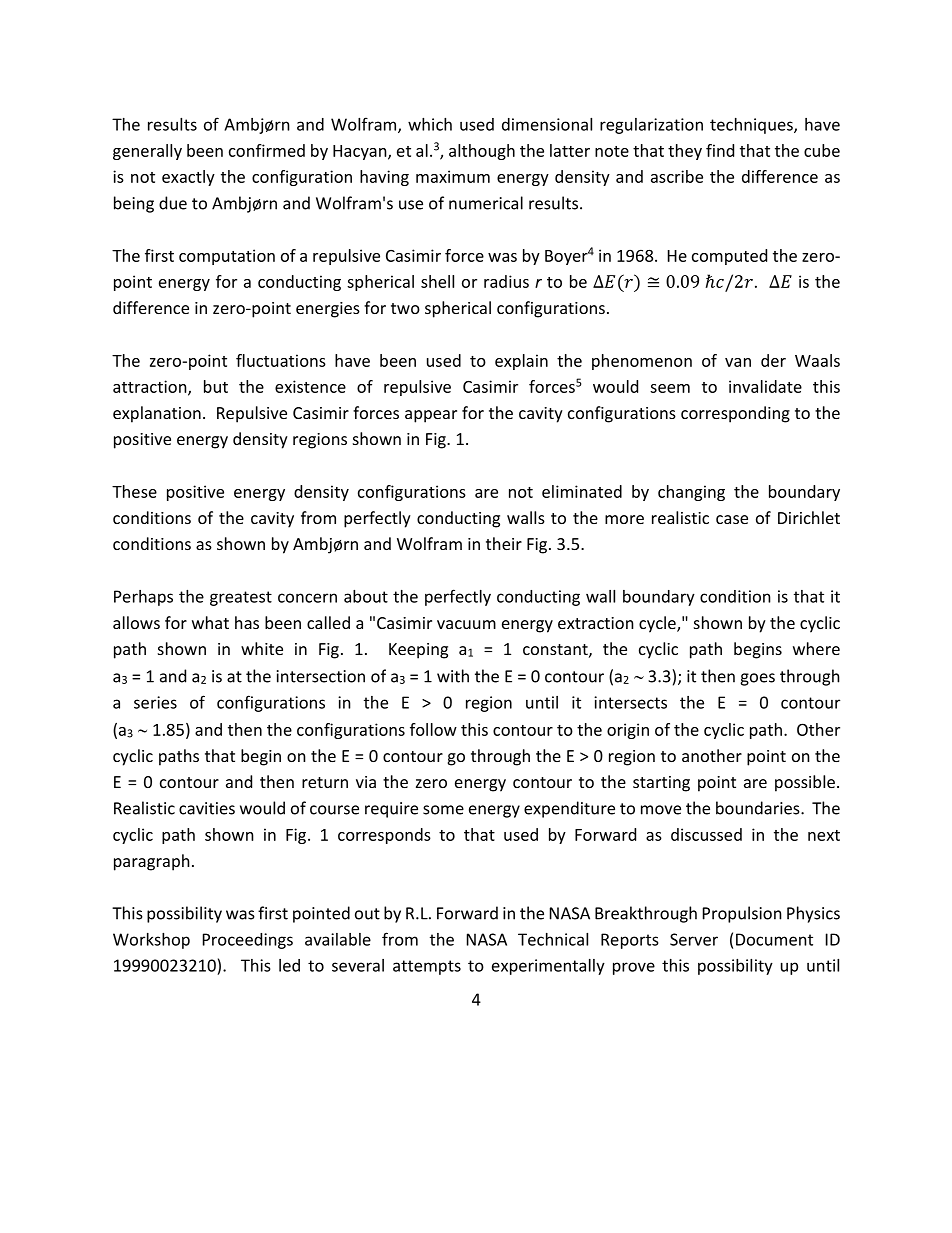 This screenshot has width=952, height=1233. I want to click on although, so click(482, 152).
